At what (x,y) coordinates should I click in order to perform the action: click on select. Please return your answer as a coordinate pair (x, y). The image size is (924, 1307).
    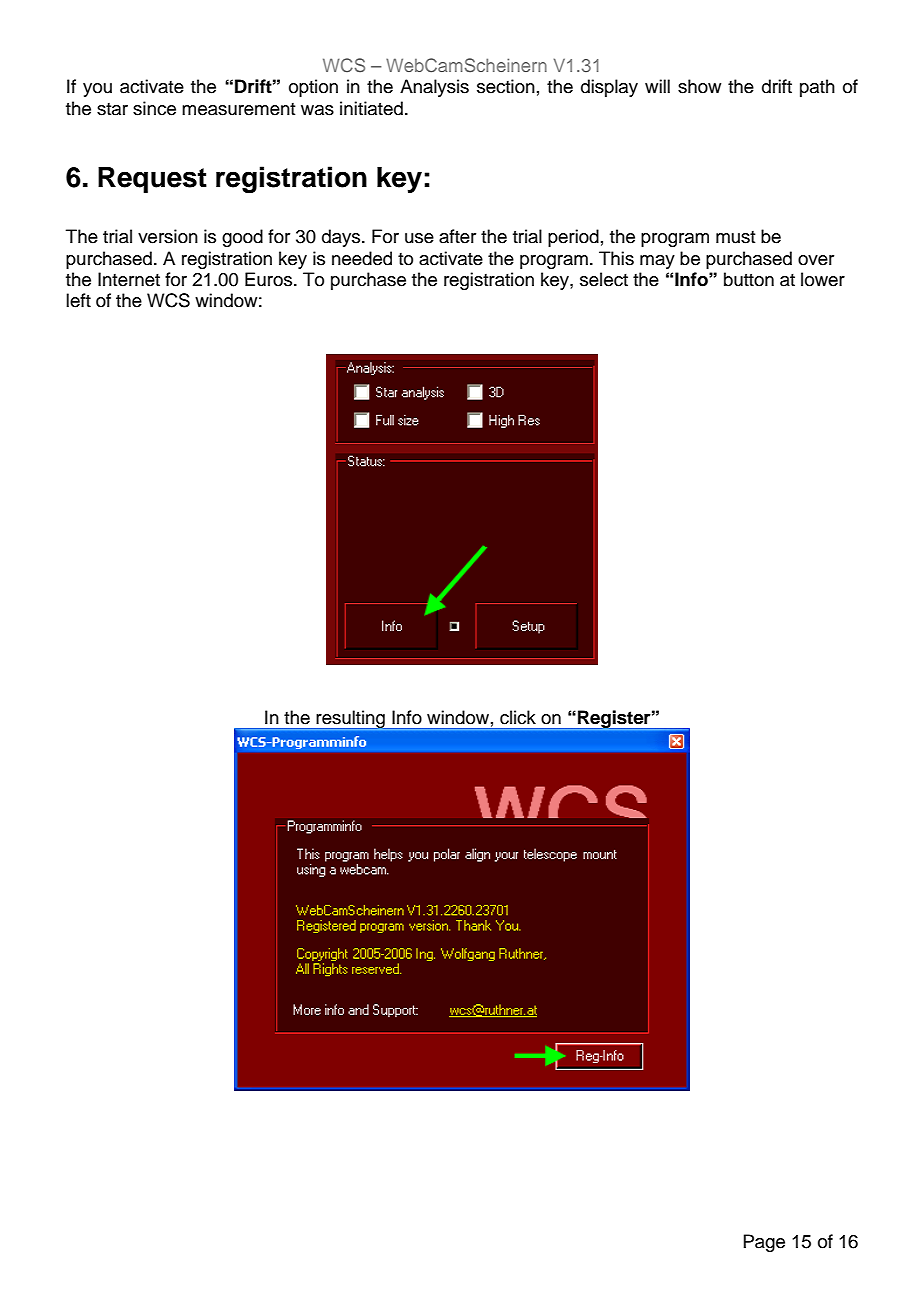
    Looking at the image, I should click on (604, 279).
